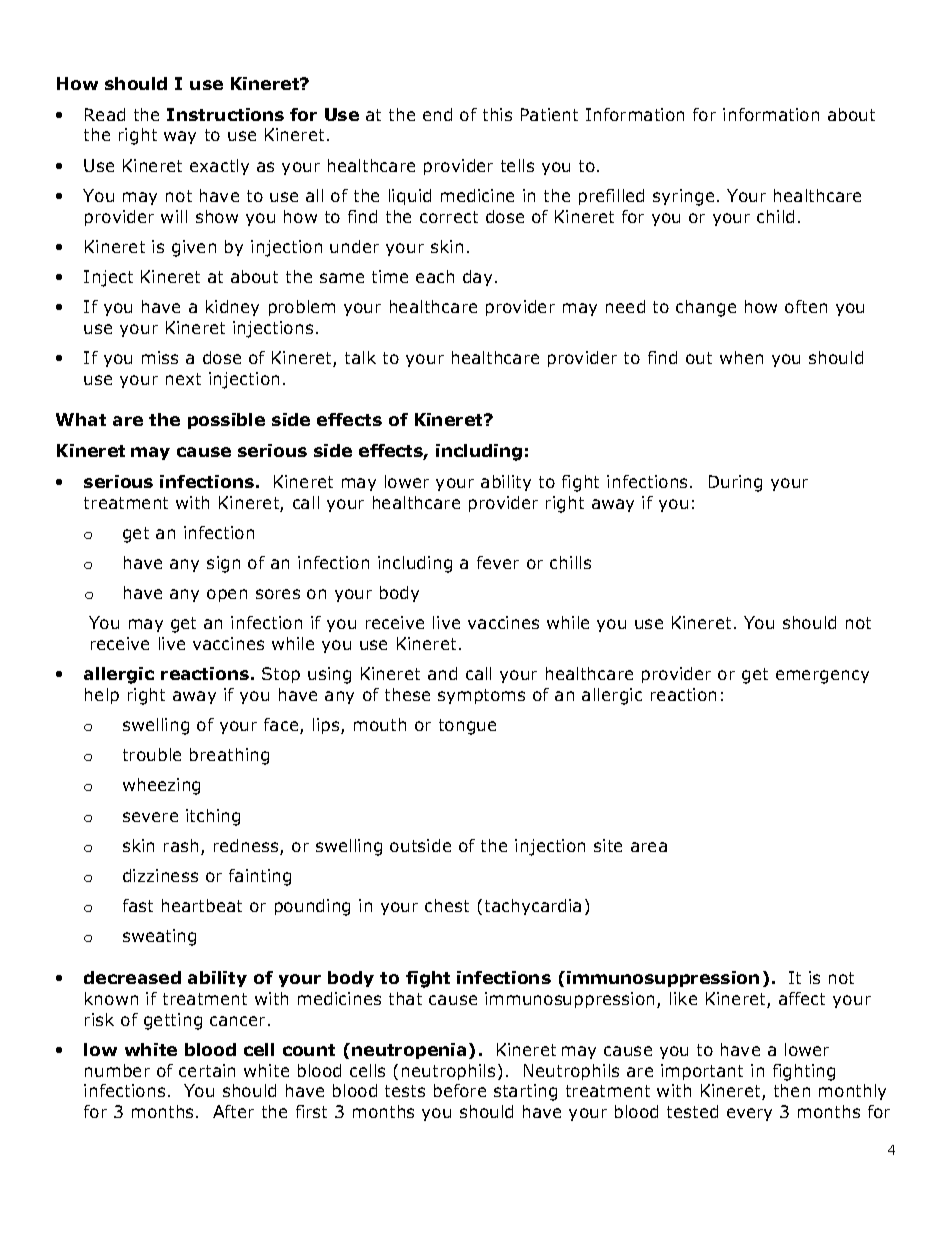 This screenshot has height=1233, width=952. I want to click on fever, so click(498, 562).
